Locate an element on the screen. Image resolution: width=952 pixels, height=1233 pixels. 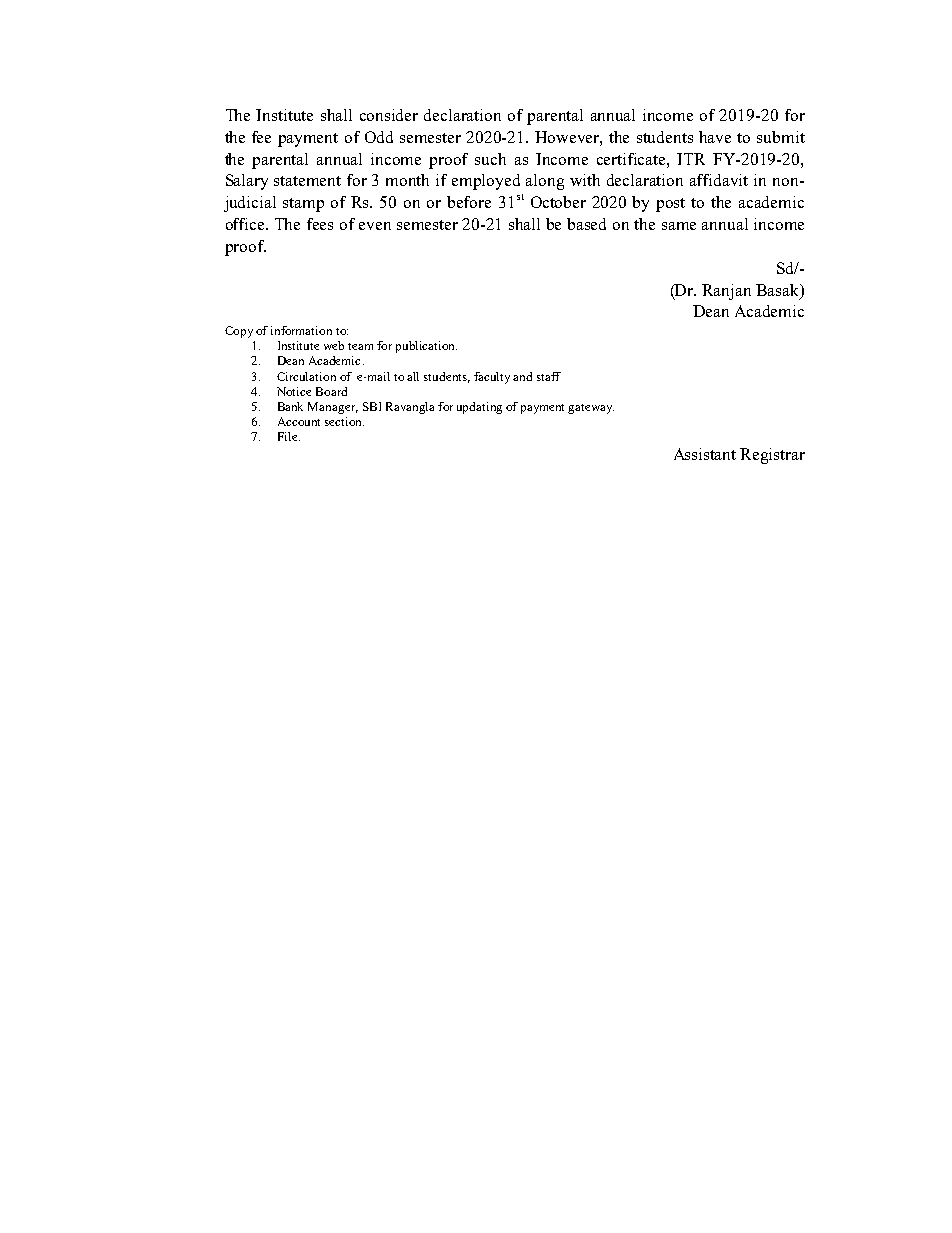
Ranjan is located at coordinates (726, 292).
